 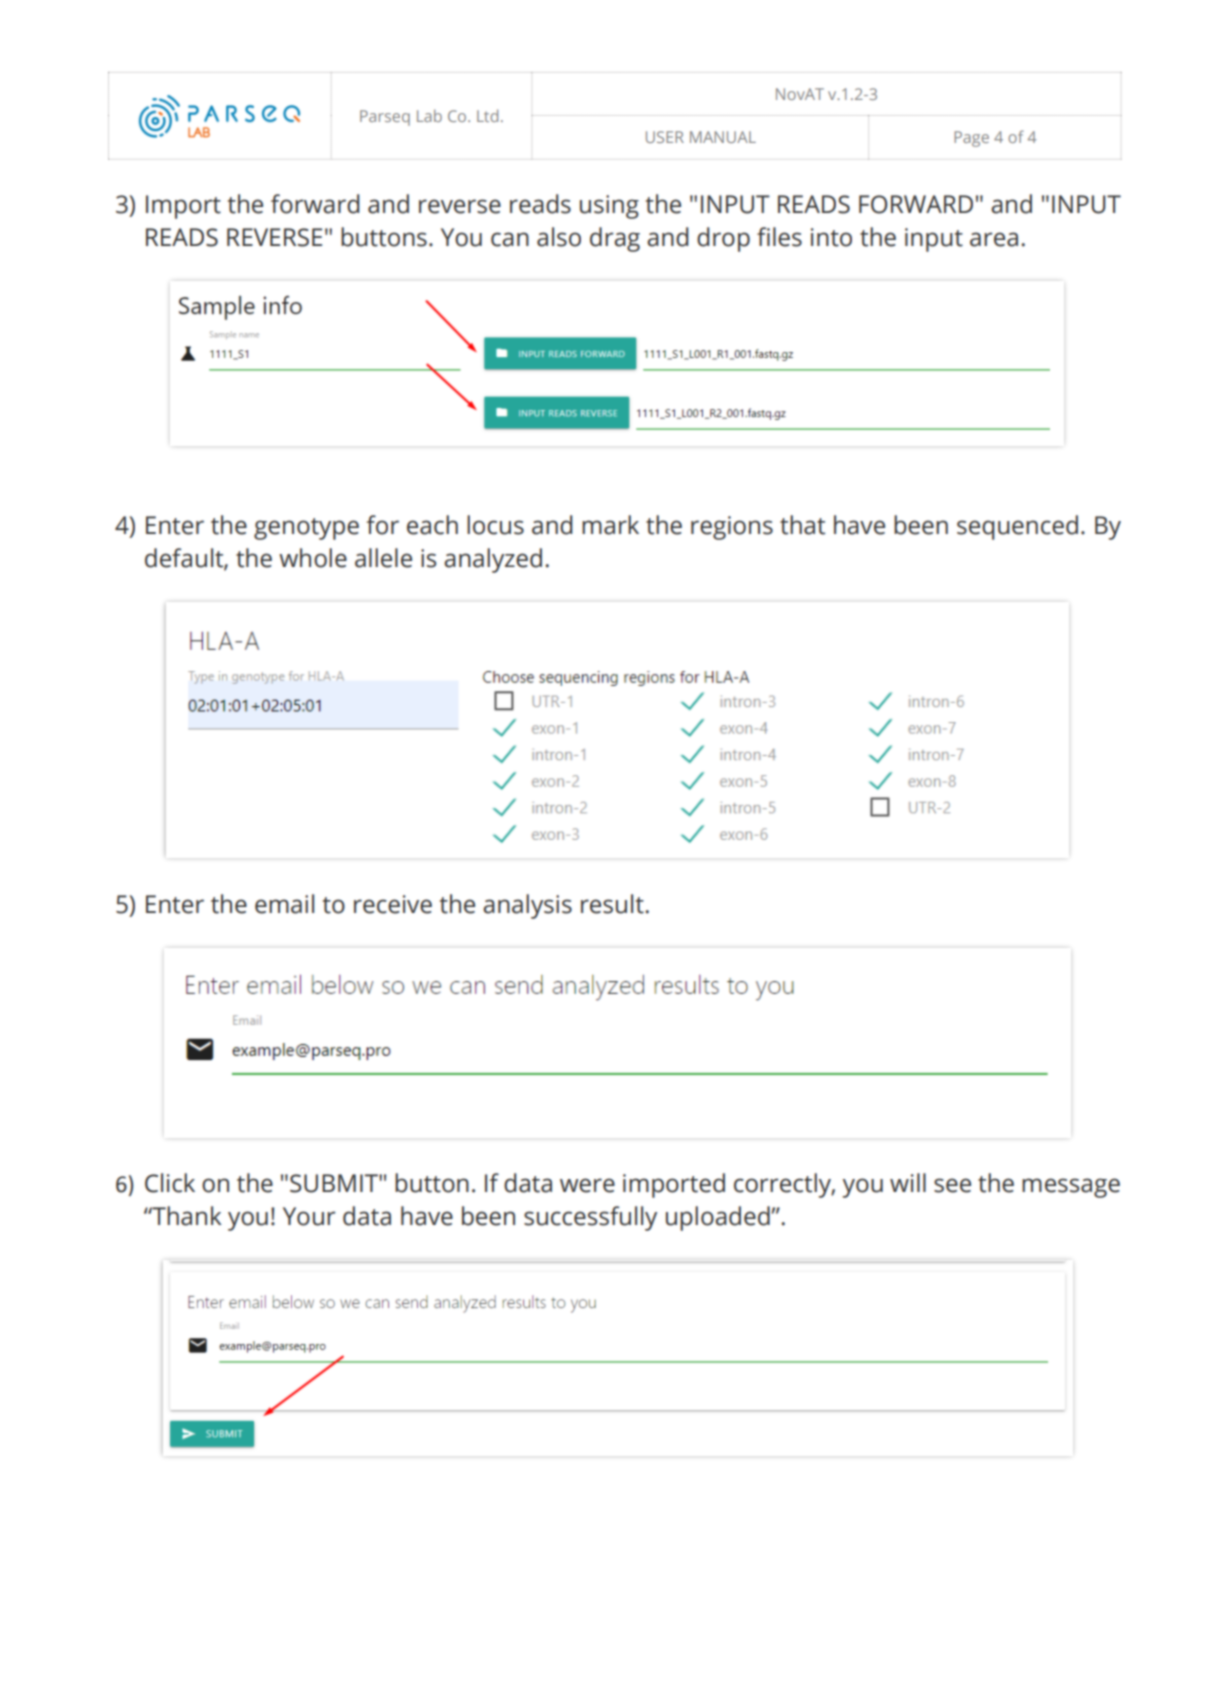 I want to click on result, so click(x=613, y=904).
